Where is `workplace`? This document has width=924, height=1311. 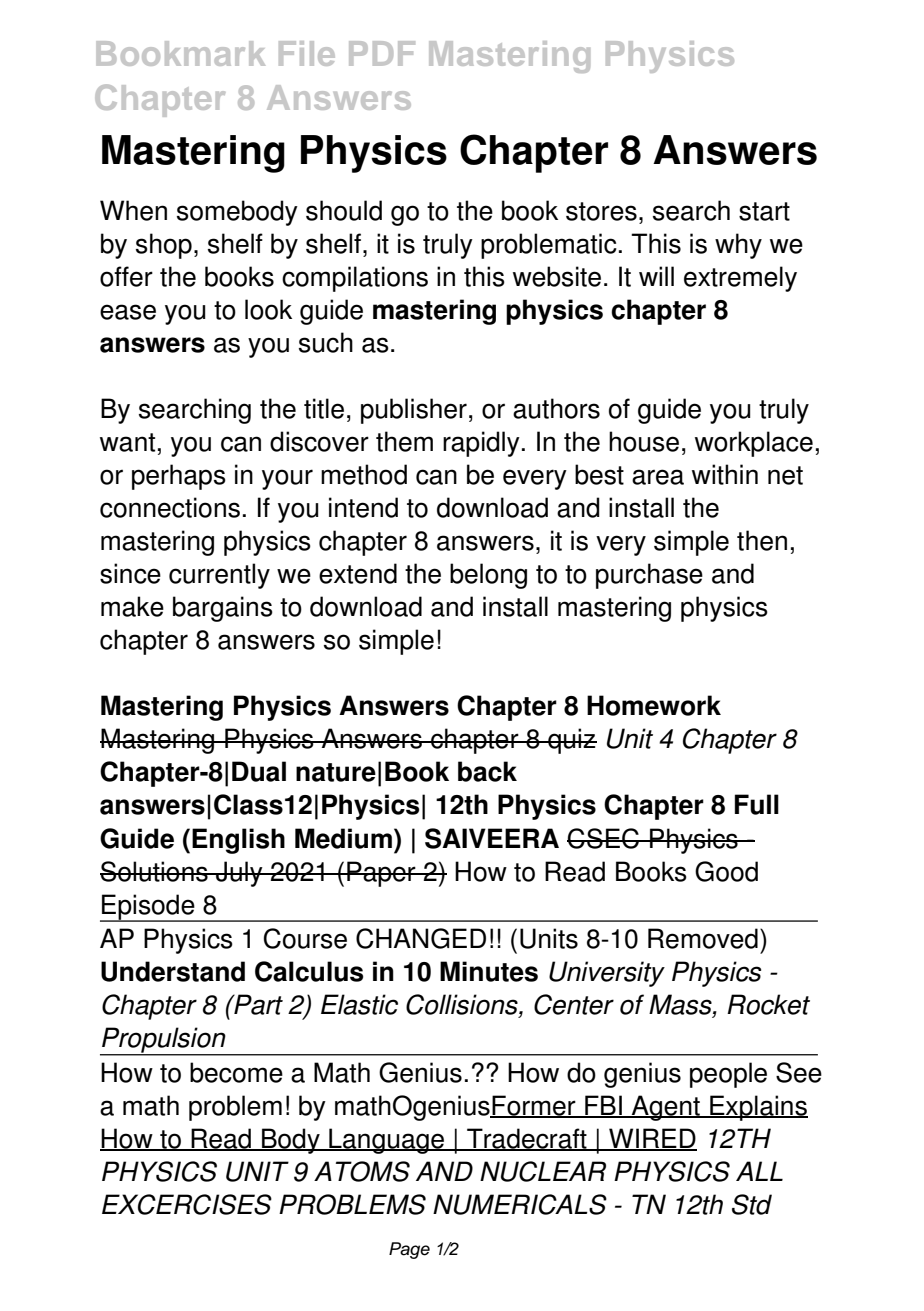
workplace is located at coordinates (754, 444).
